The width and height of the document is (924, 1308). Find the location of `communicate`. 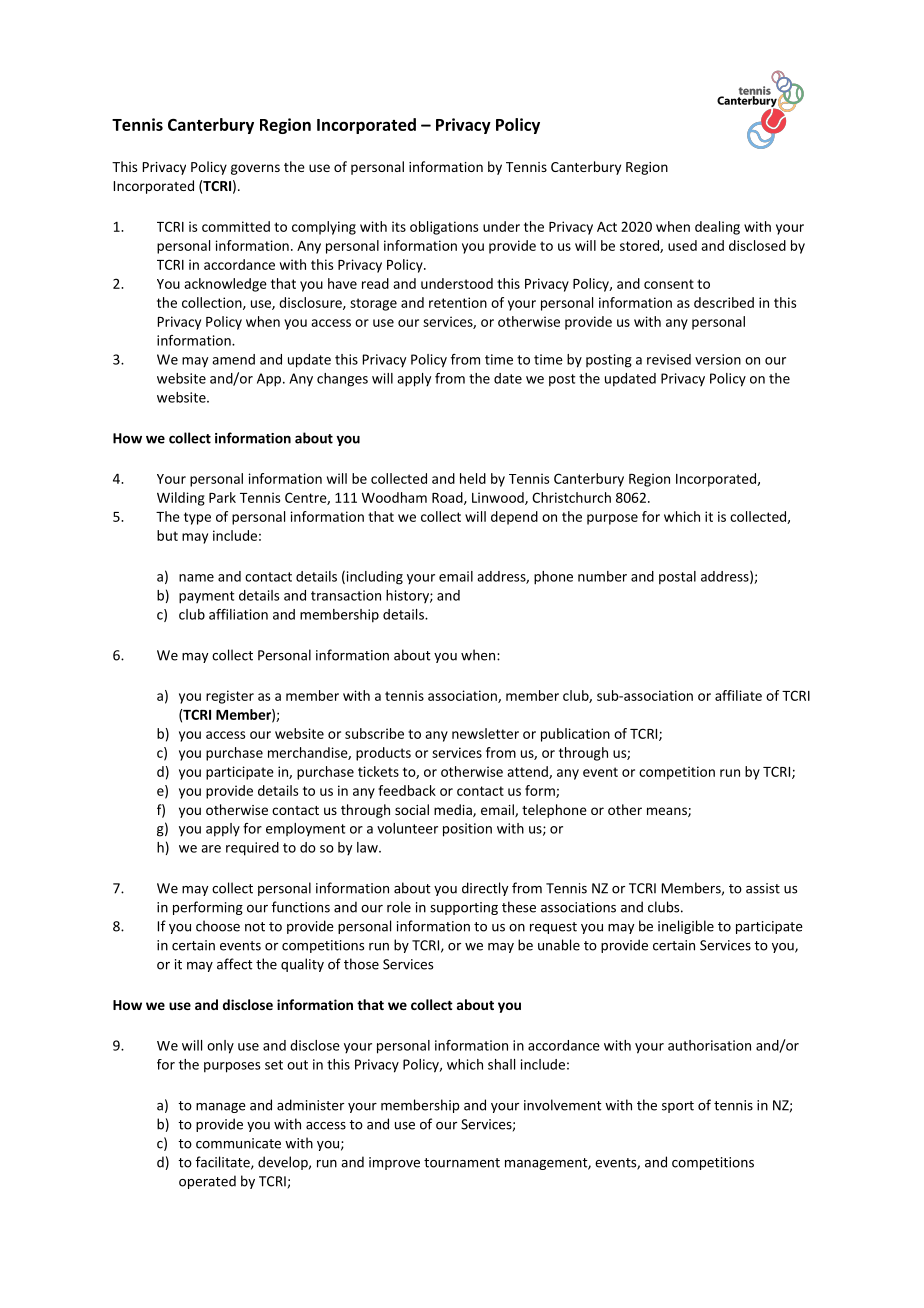

communicate is located at coordinates (238, 1143).
